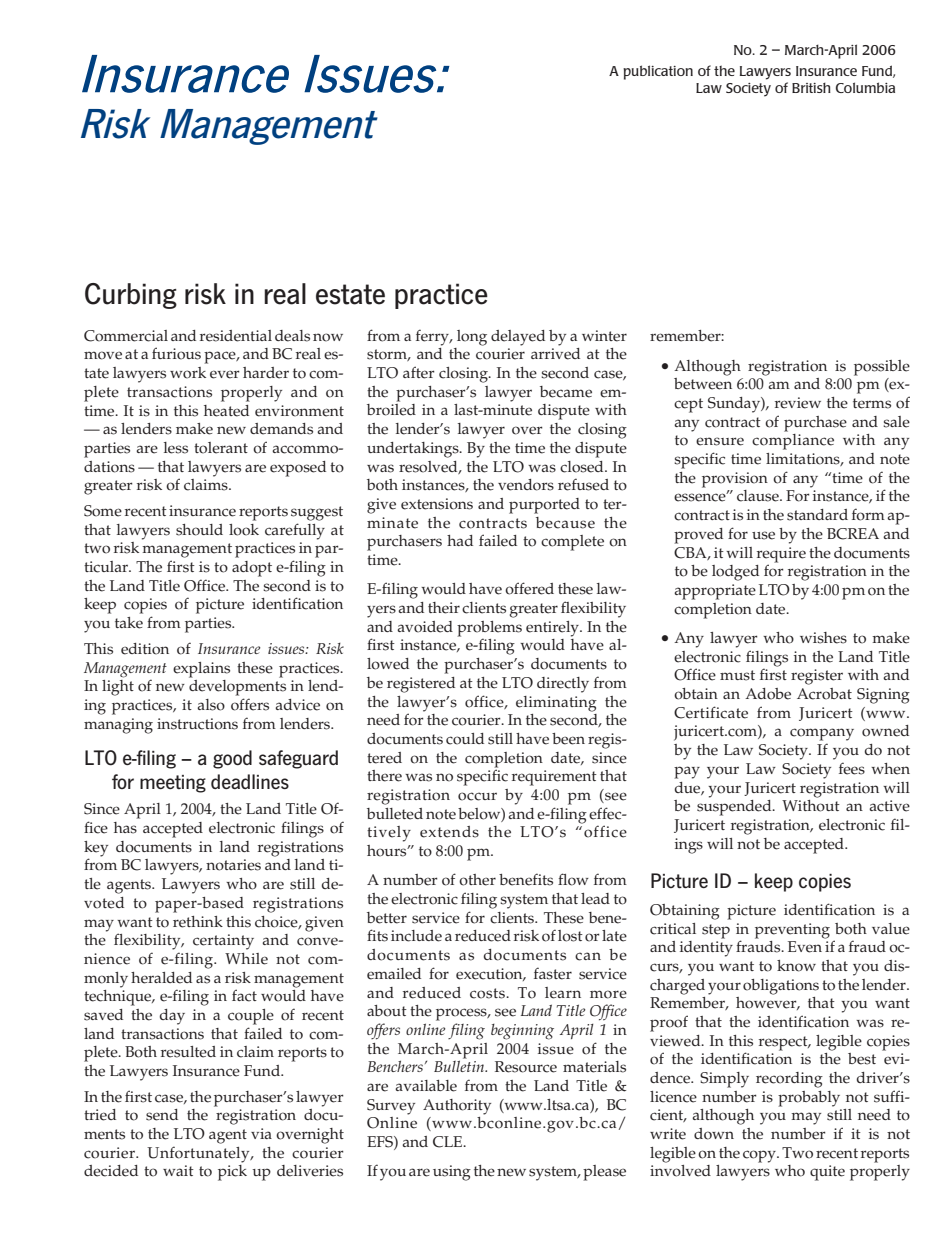 The width and height of the screenshot is (952, 1233). What do you see at coordinates (178, 1170) in the screenshot?
I see `wait` at bounding box center [178, 1170].
